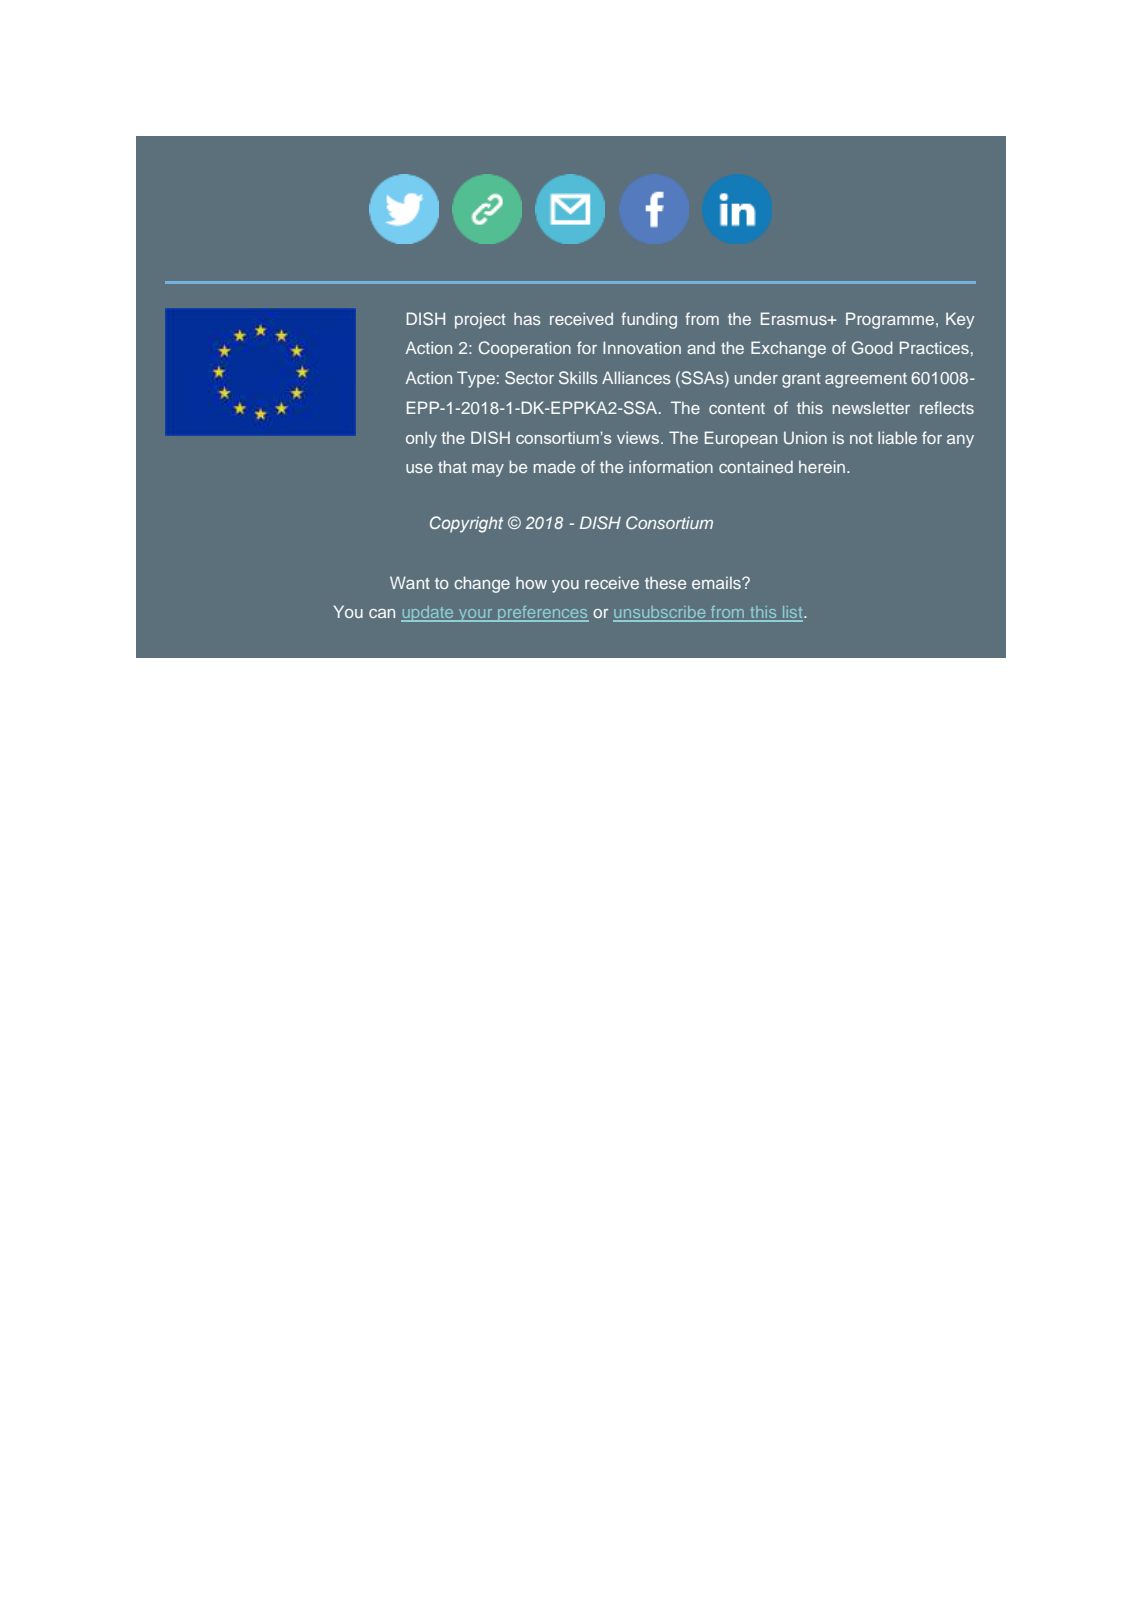 The image size is (1141, 1614). I want to click on that, so click(452, 466).
